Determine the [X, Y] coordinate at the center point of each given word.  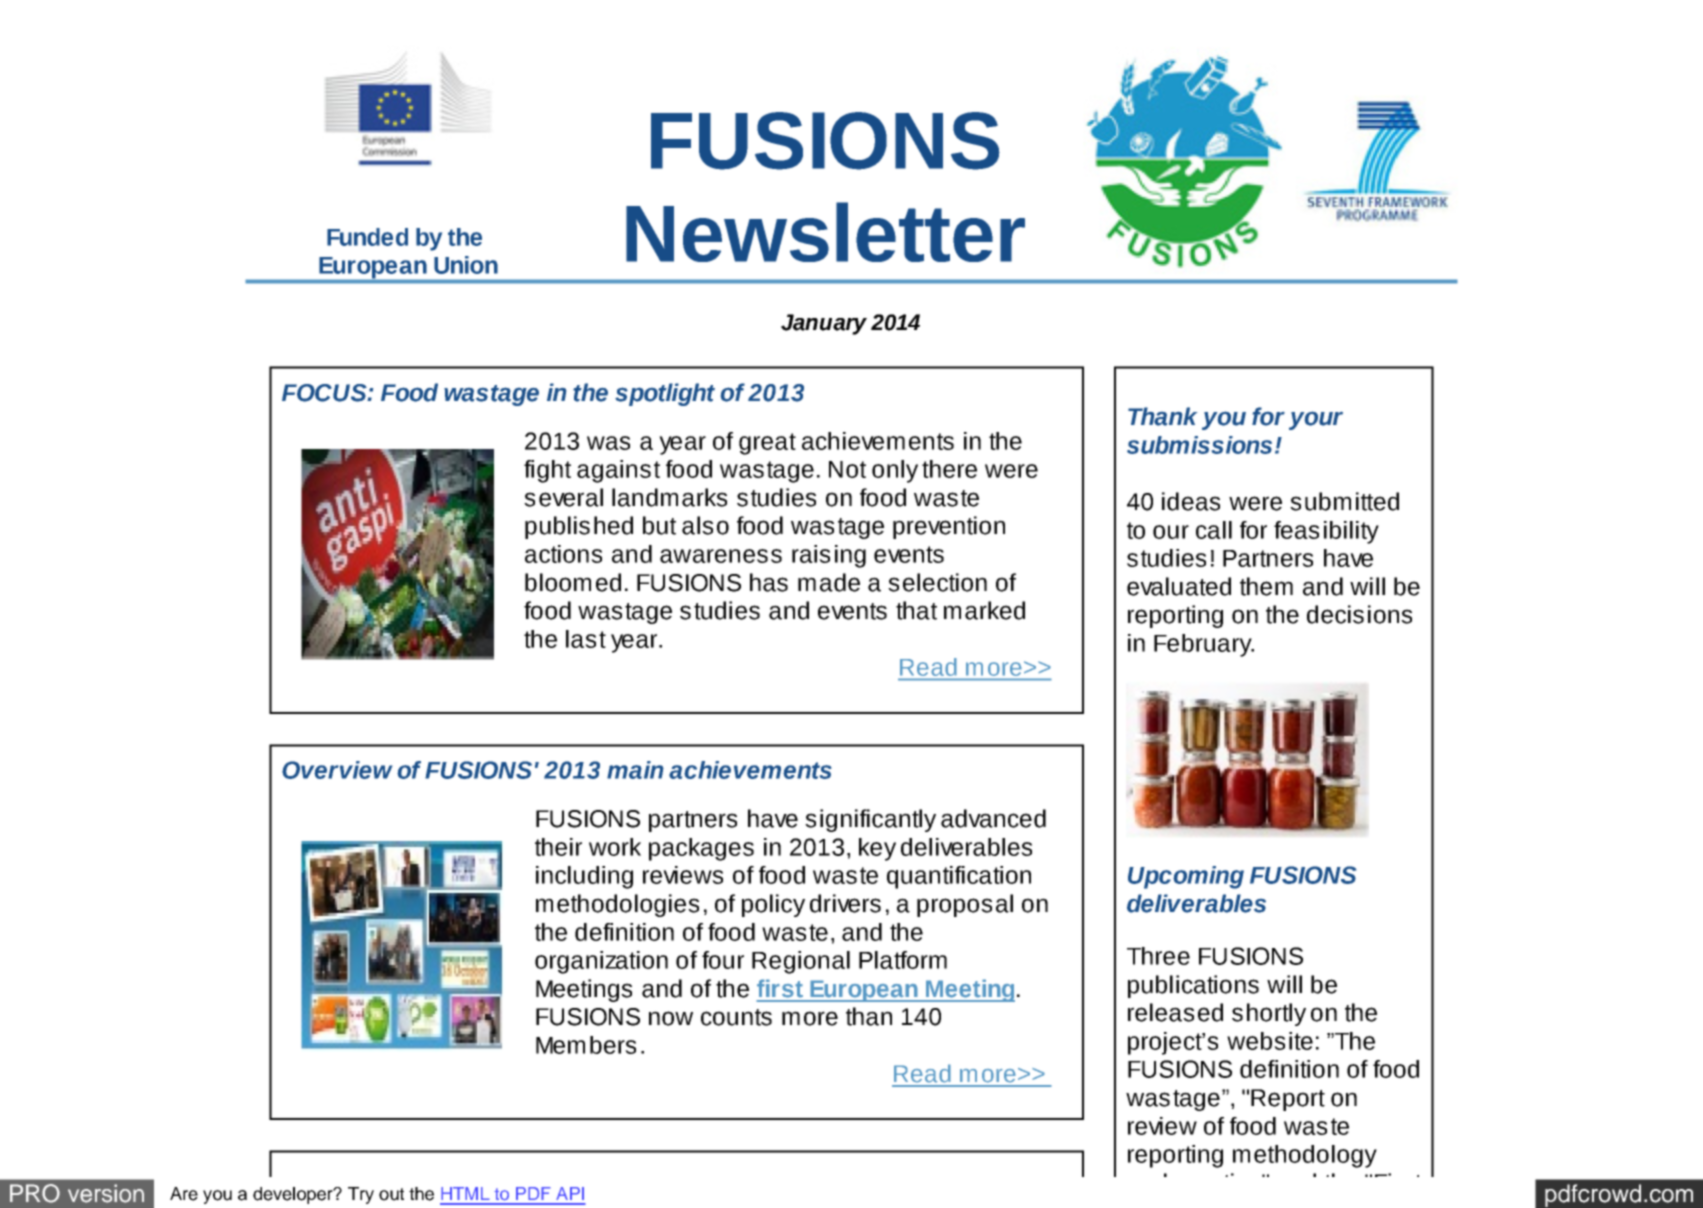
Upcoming [1186, 877]
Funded [367, 237]
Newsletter [825, 232]
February [1204, 645]
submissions [1199, 445]
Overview [337, 770]
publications [1193, 986]
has [769, 582]
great [767, 444]
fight [547, 471]
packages [701, 849]
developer [294, 1195]
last [586, 639]
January [824, 324]
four [723, 960]
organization [601, 962]
